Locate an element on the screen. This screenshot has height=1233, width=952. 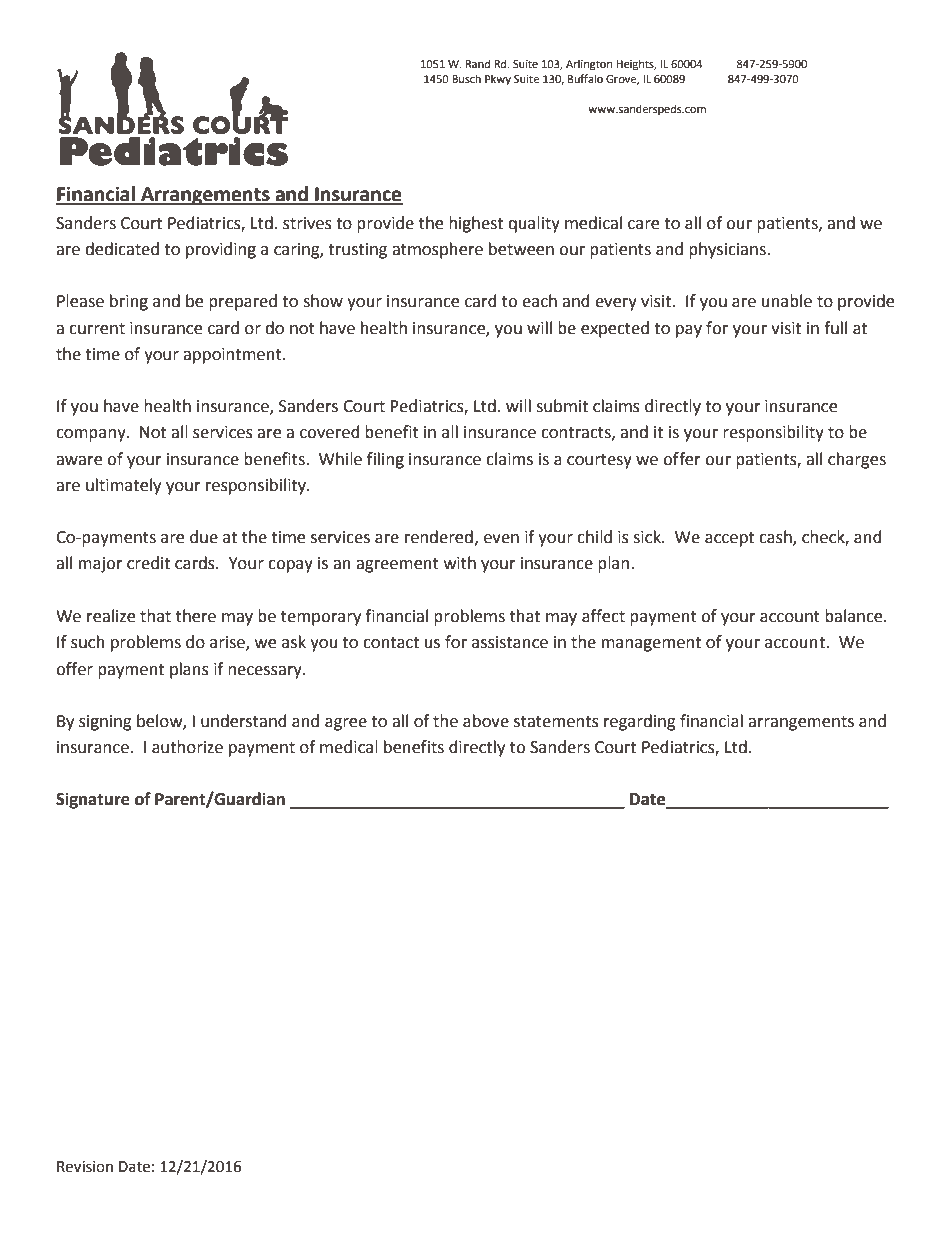
Arlington is located at coordinates (589, 65).
